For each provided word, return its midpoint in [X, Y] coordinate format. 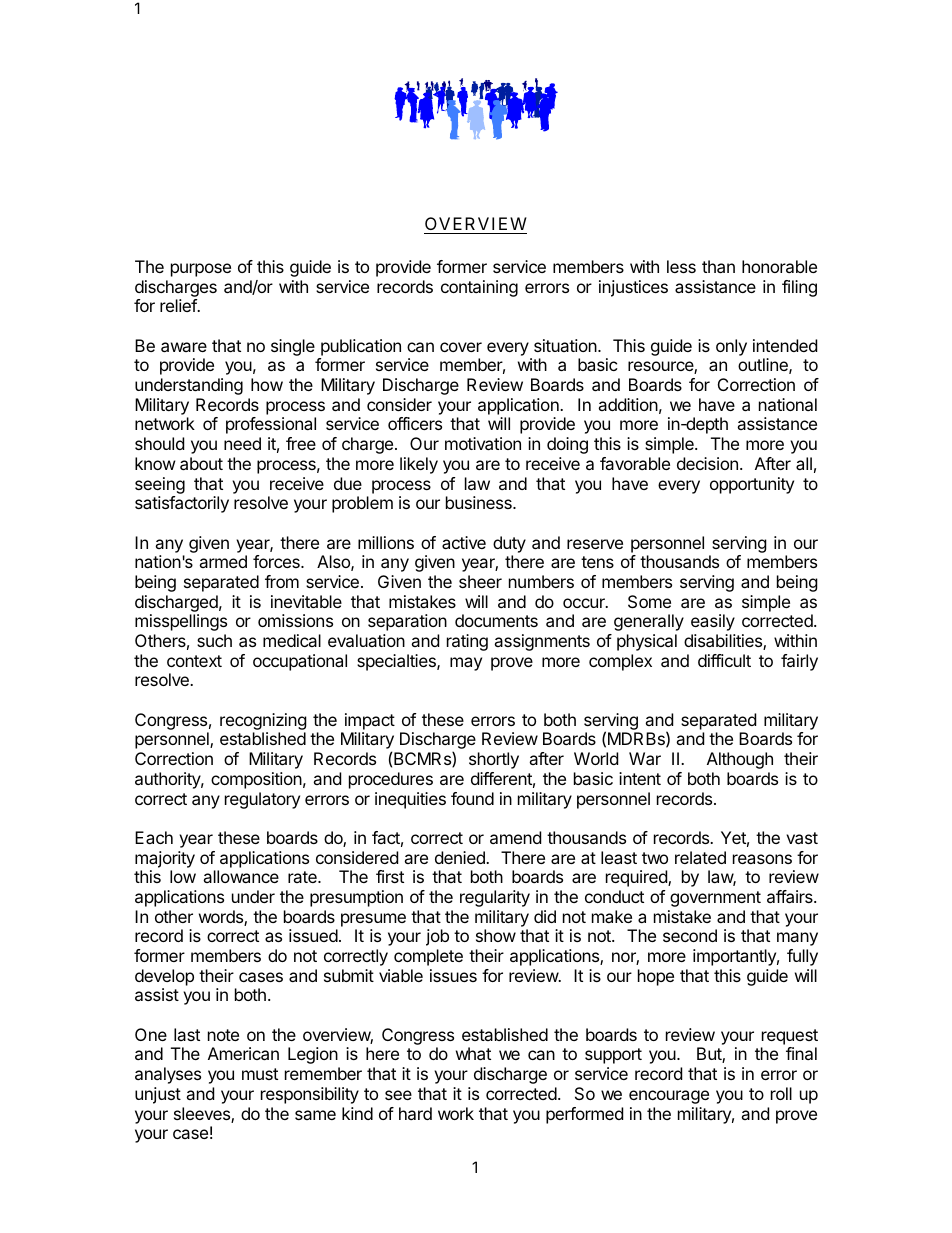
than [718, 266]
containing [479, 288]
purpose [201, 270]
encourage [669, 1097]
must [260, 1074]
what [473, 1053]
